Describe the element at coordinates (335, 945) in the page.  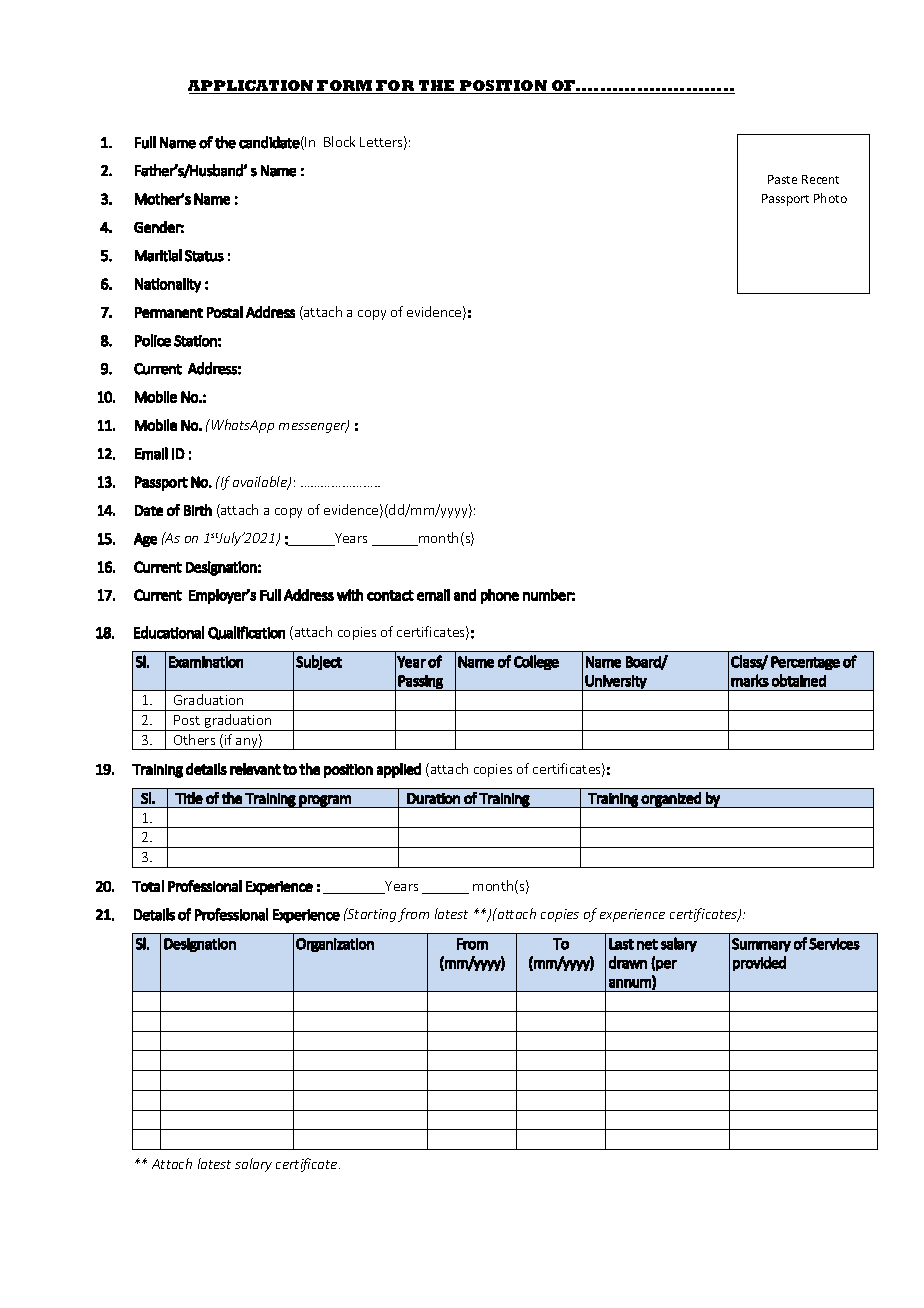
I see `Organization` at that location.
